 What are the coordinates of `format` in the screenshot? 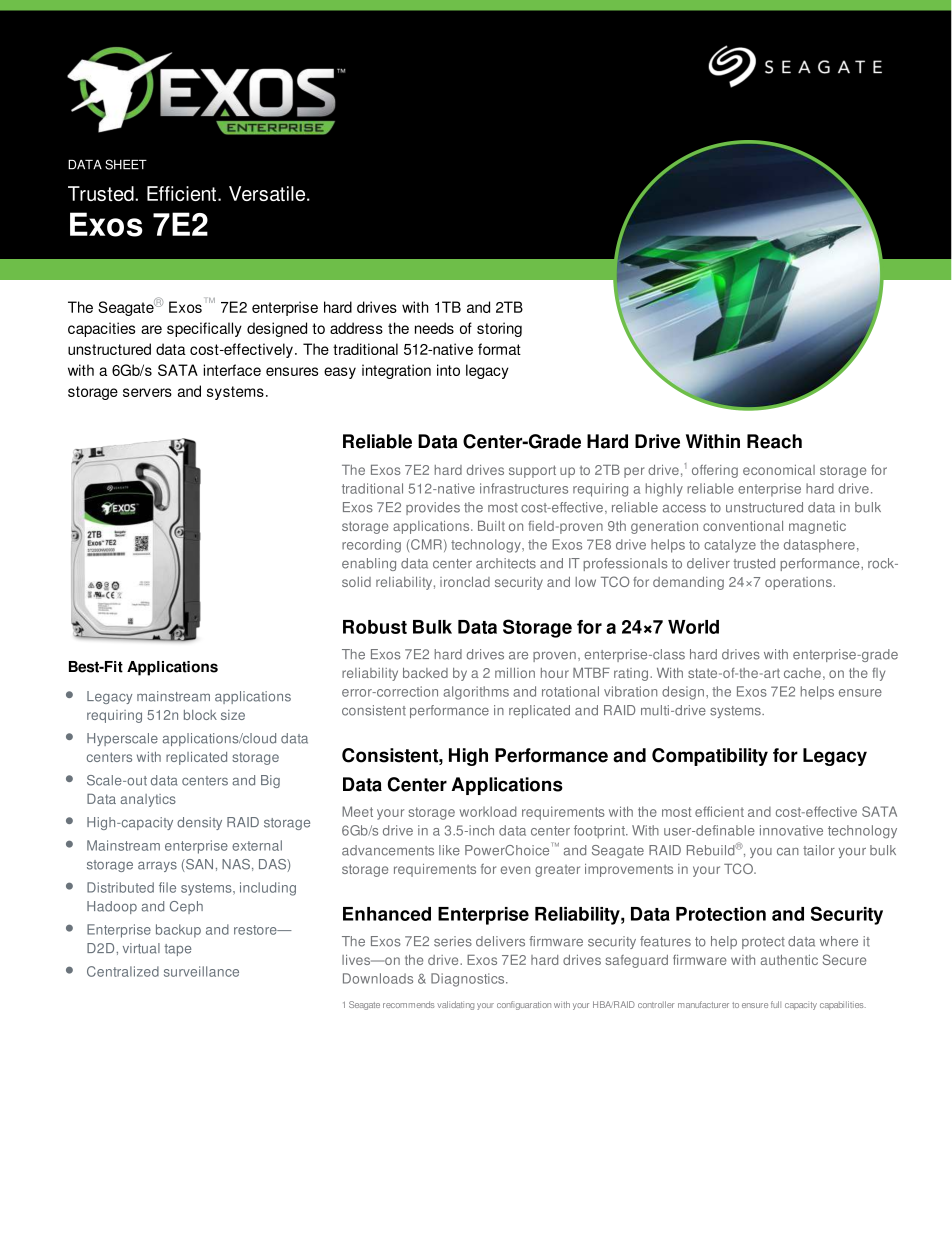 It's located at (499, 349).
